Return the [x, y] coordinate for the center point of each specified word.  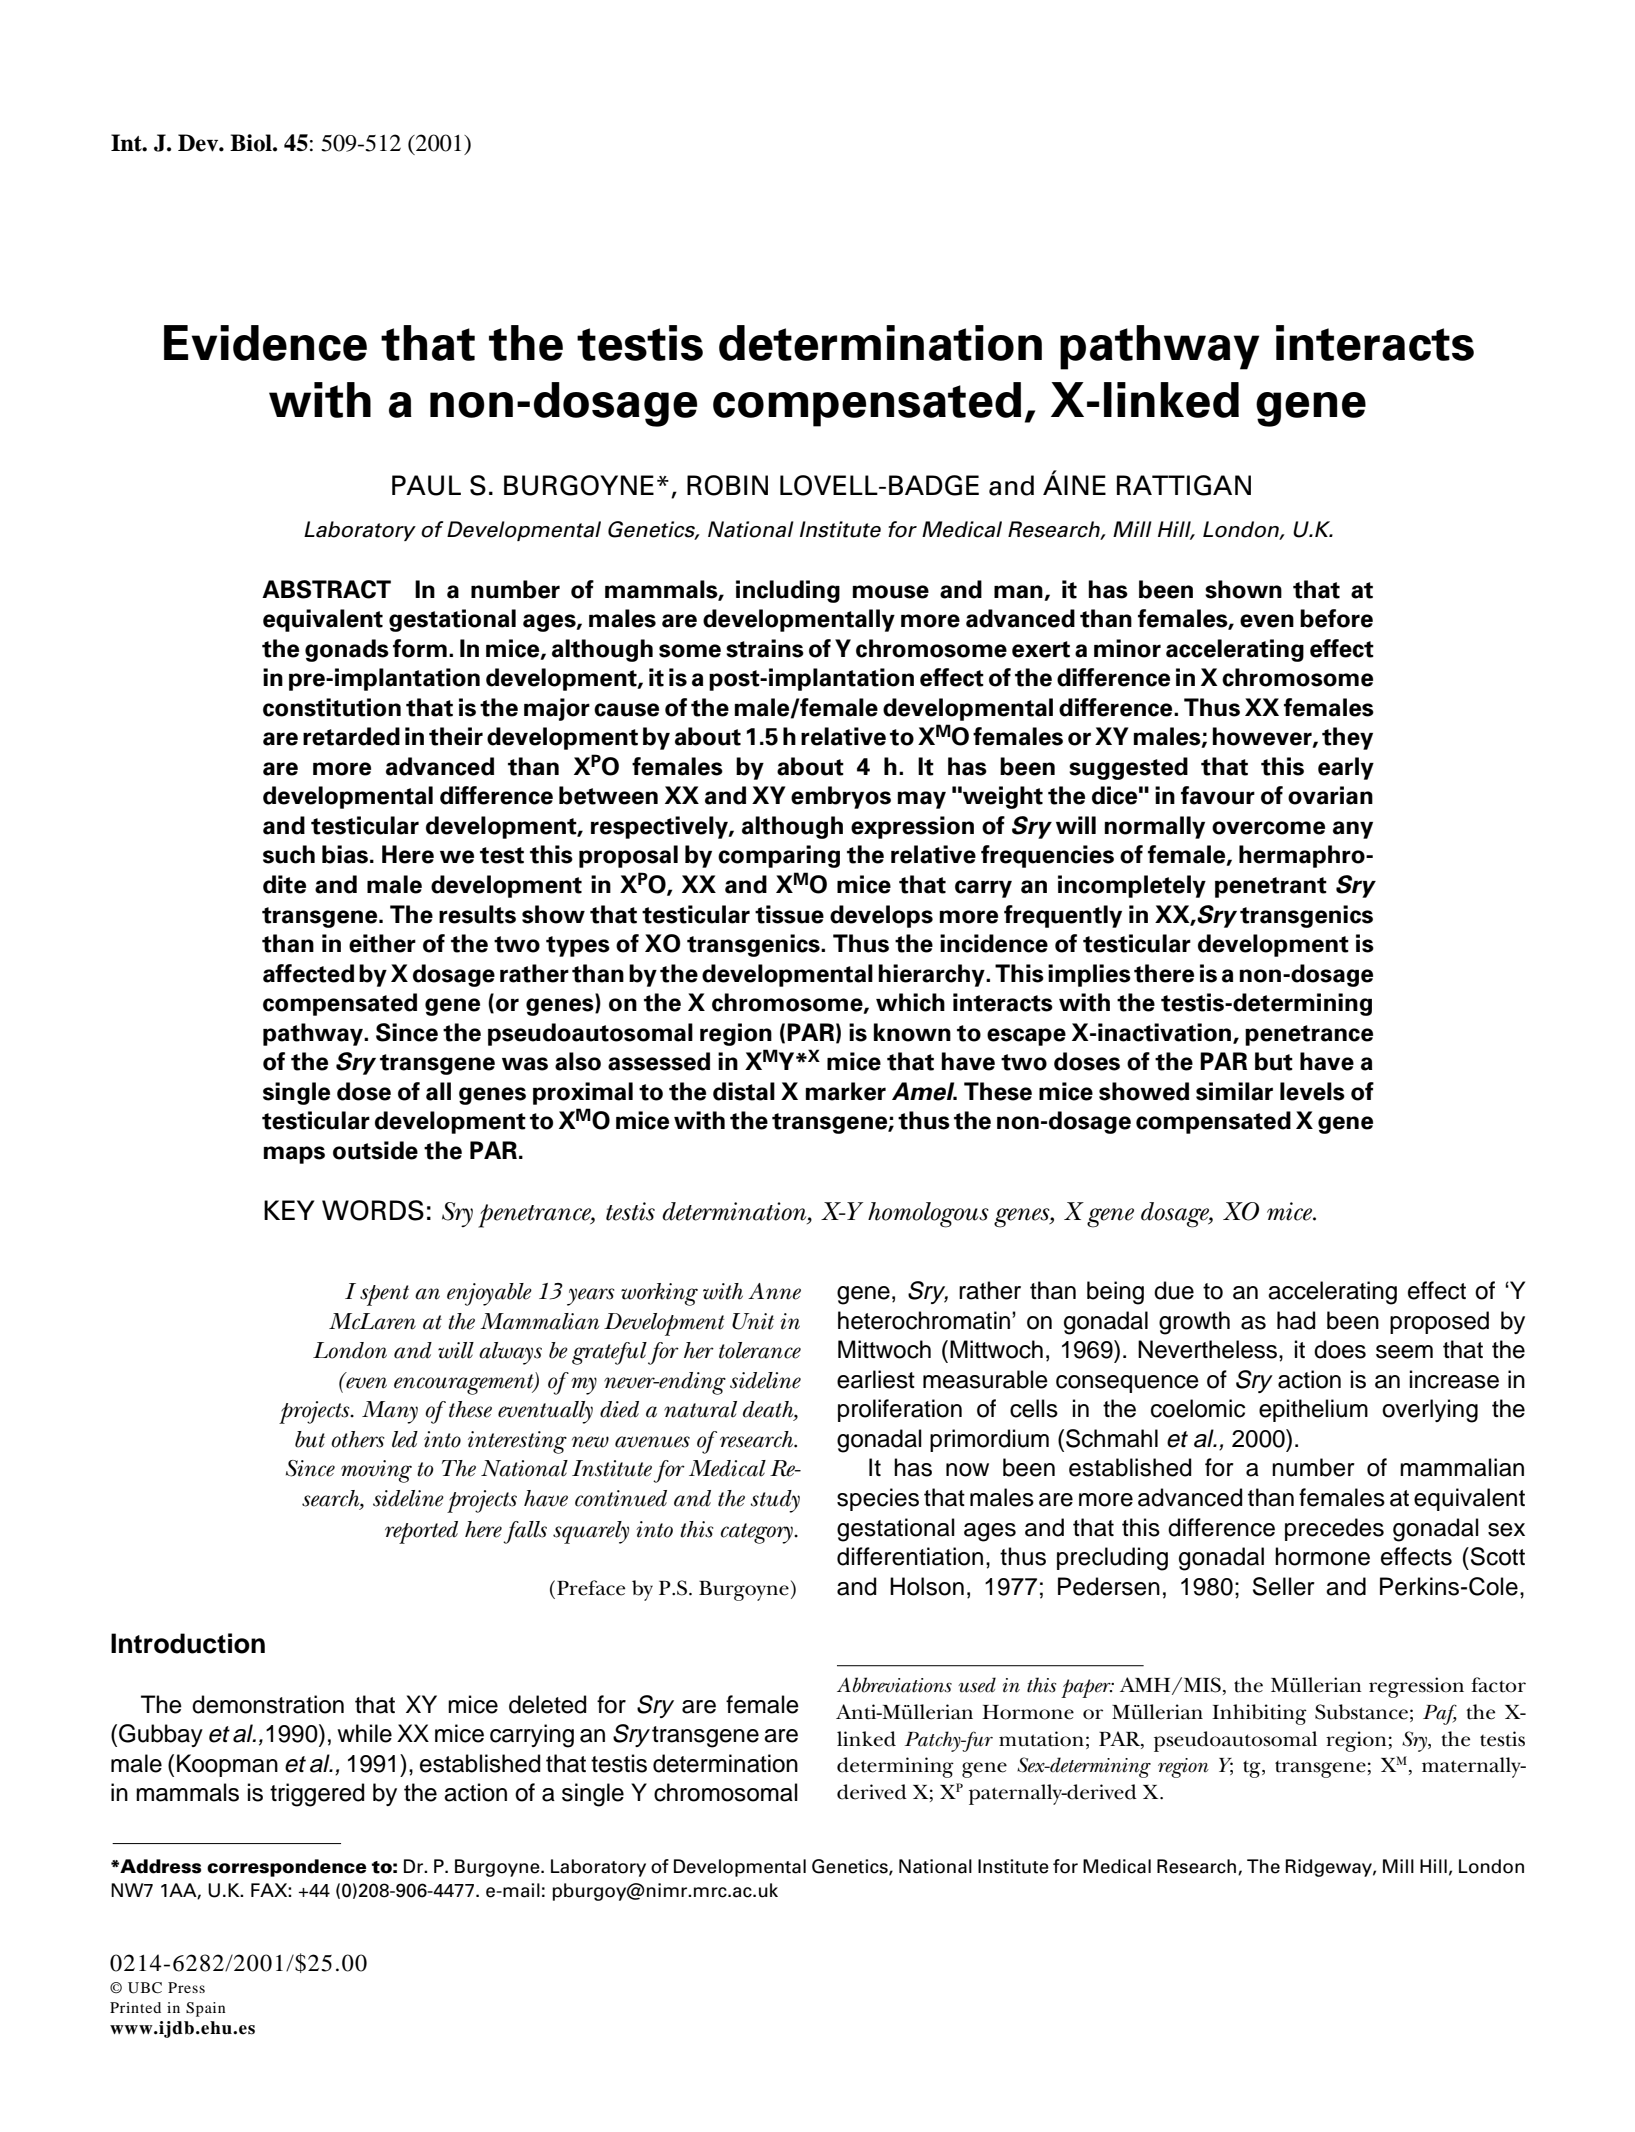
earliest [876, 1379]
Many [390, 1412]
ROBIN [727, 485]
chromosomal [726, 1792]
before [1336, 618]
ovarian [1330, 795]
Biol [252, 143]
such [289, 854]
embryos [841, 797]
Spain [205, 2009]
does [1340, 1349]
